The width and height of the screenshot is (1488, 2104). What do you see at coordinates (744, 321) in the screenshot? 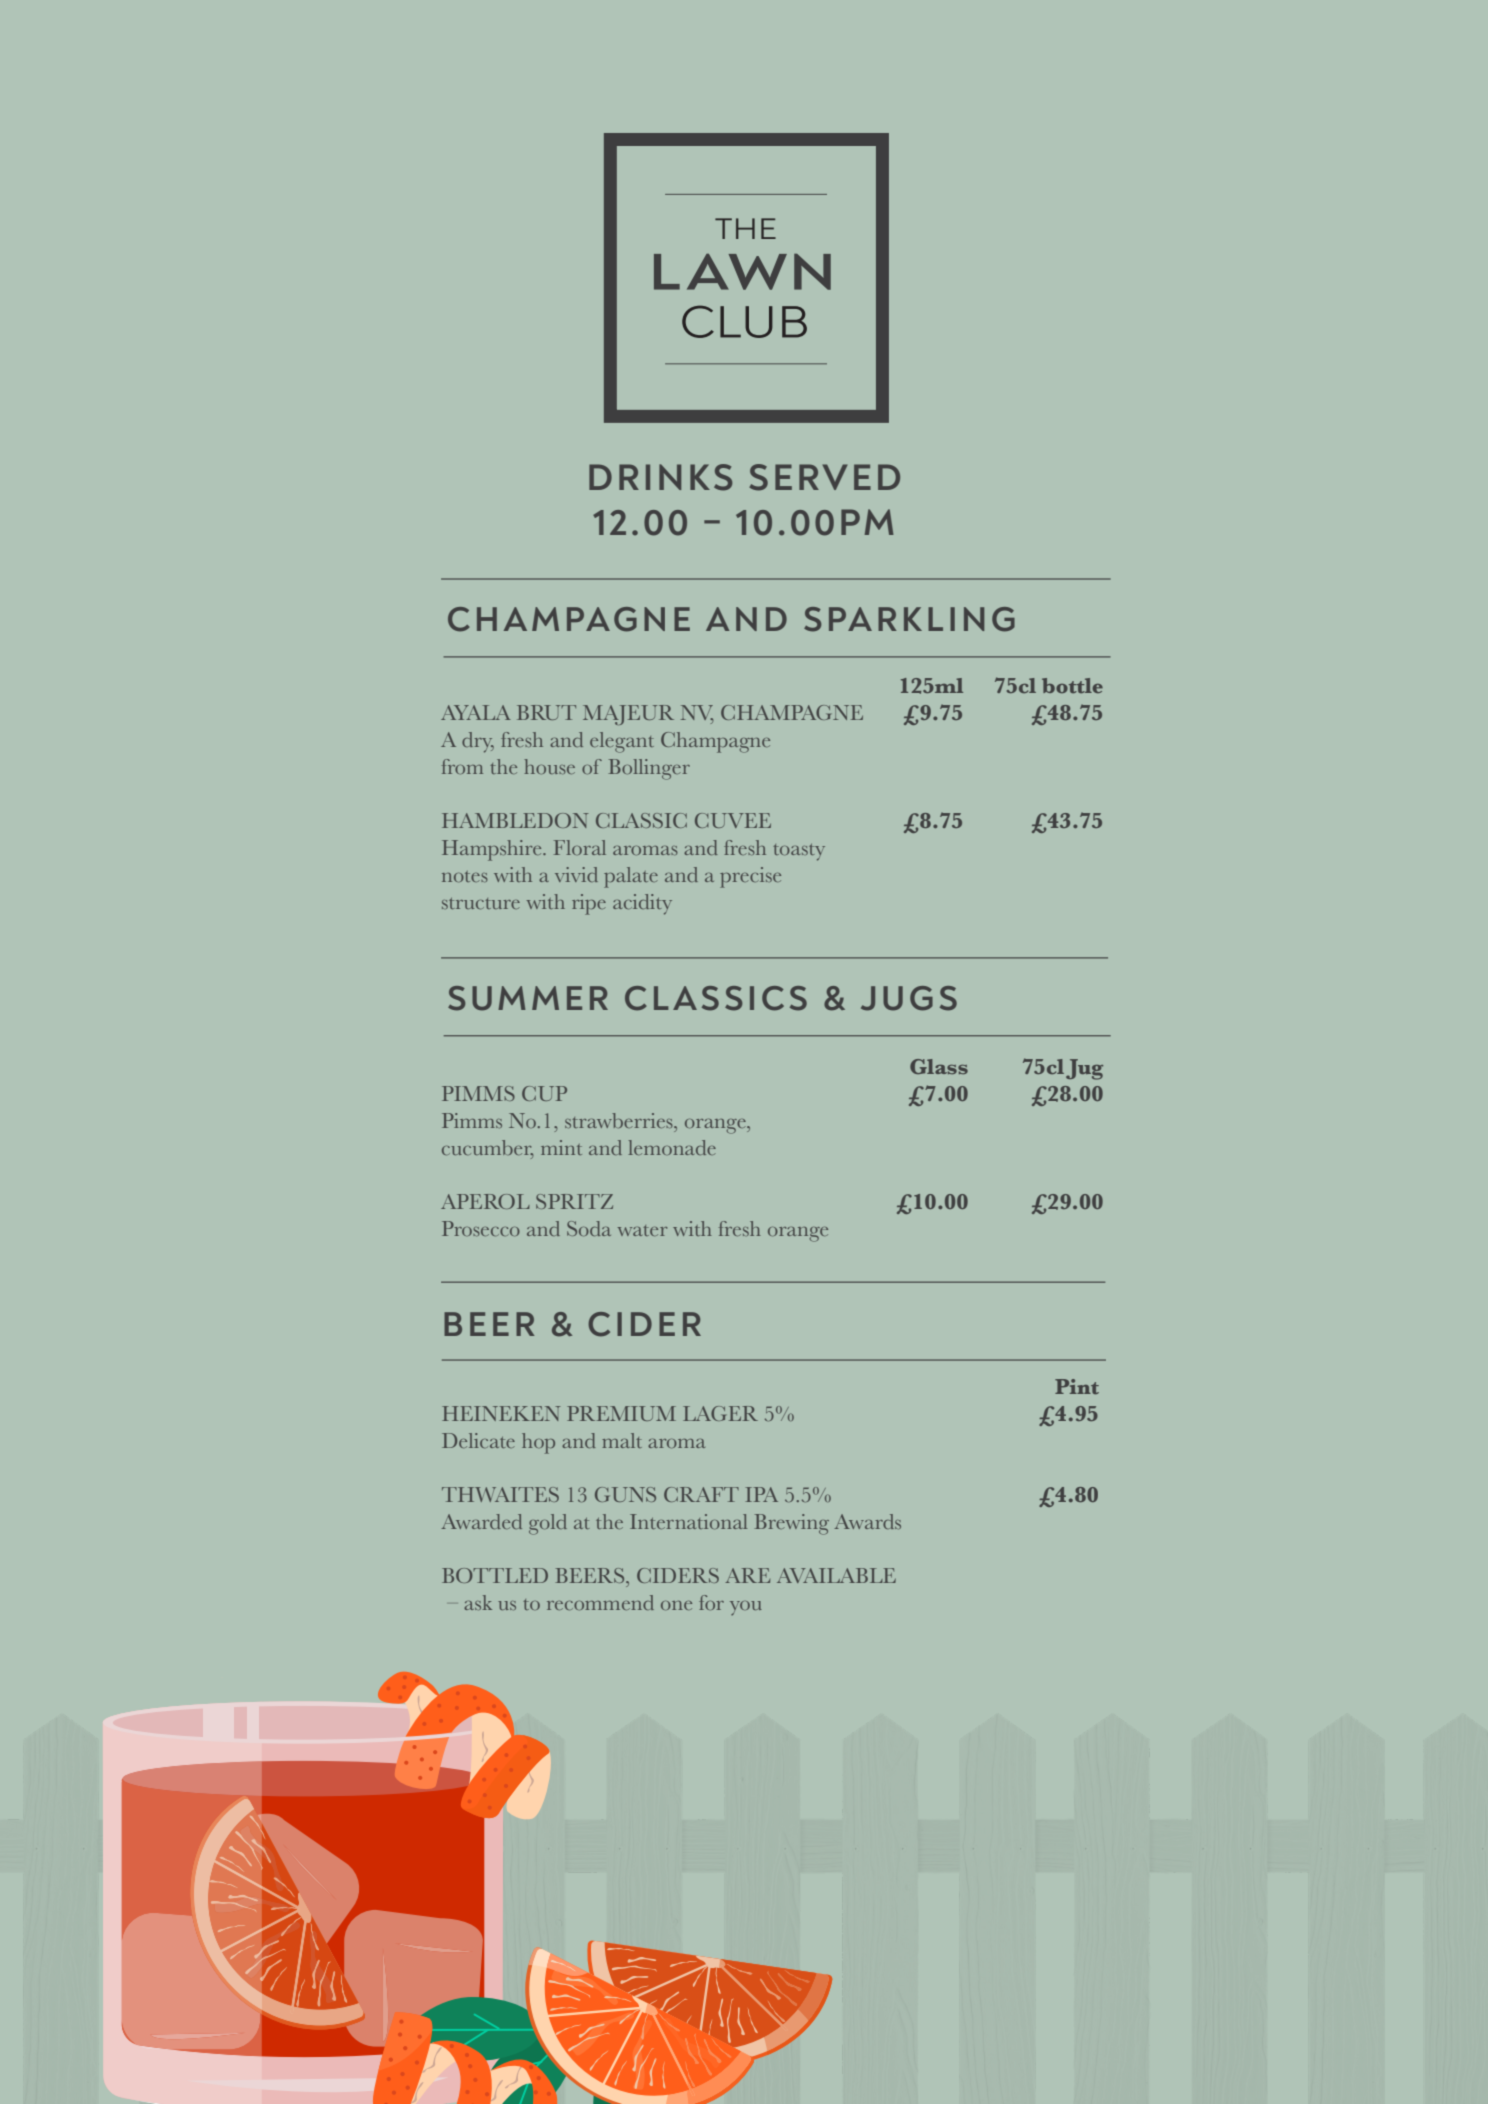
I see `CLUB` at bounding box center [744, 321].
